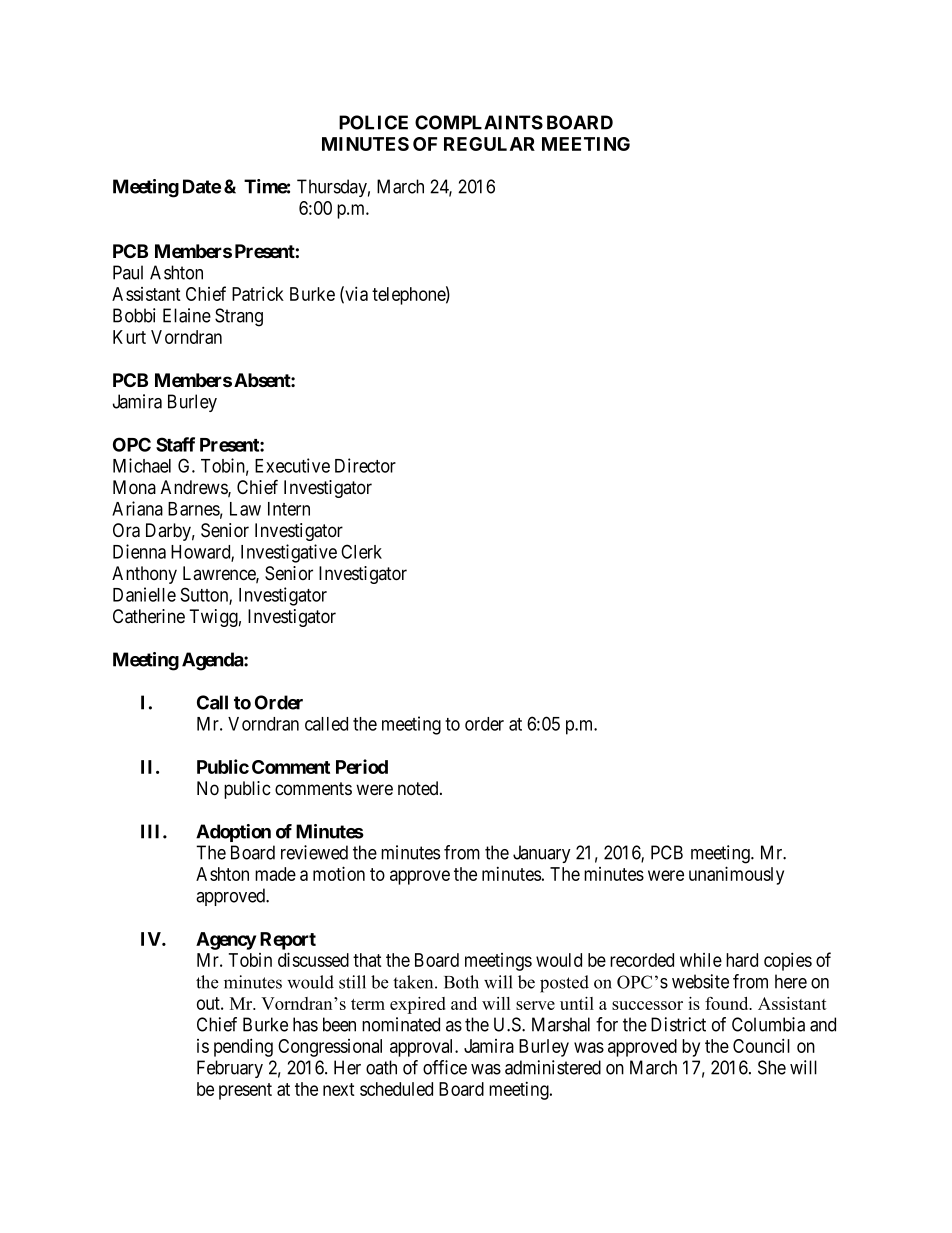  What do you see at coordinates (258, 293) in the image?
I see `Patrick` at bounding box center [258, 293].
